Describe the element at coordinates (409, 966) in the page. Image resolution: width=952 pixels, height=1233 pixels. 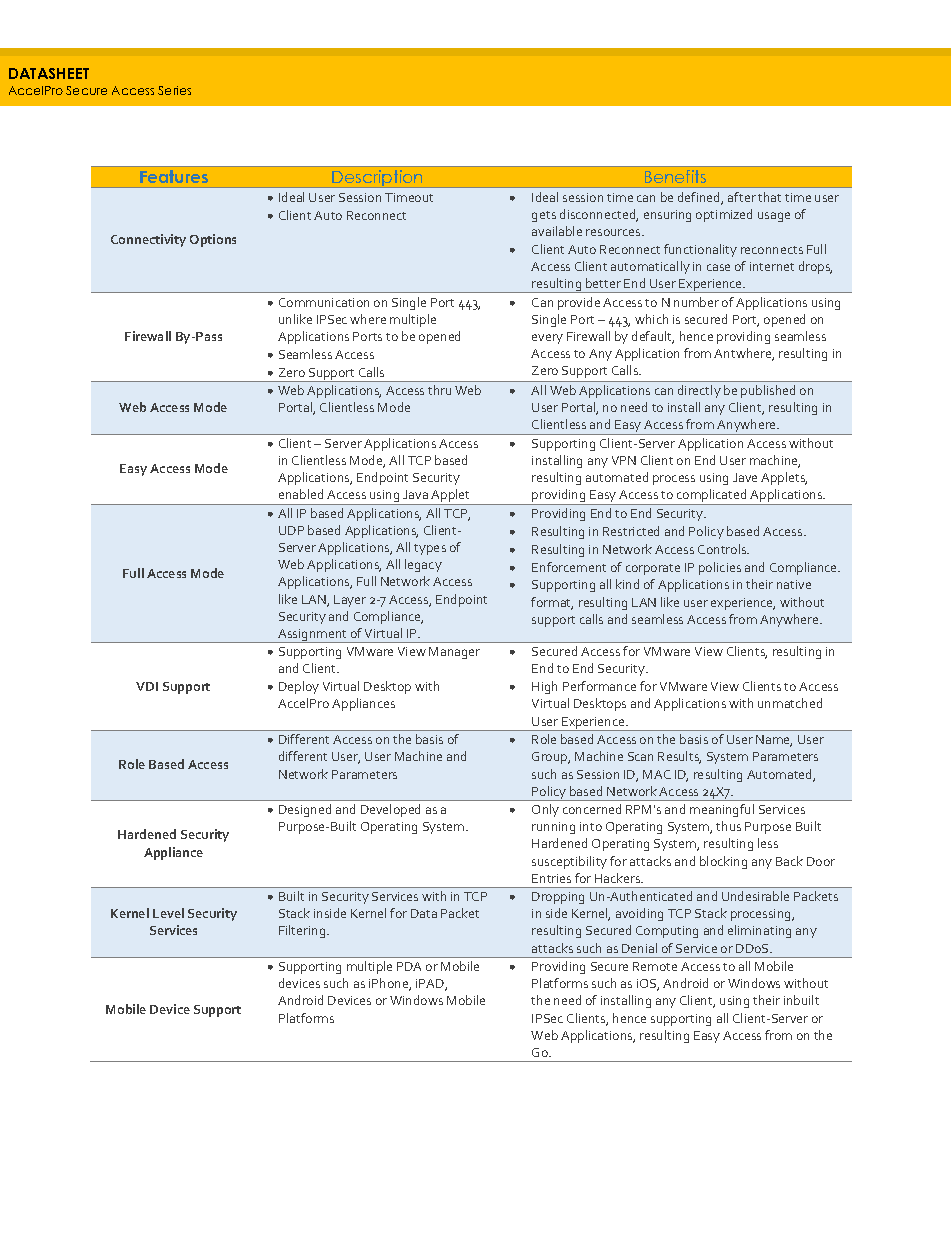
I see `PDA` at that location.
